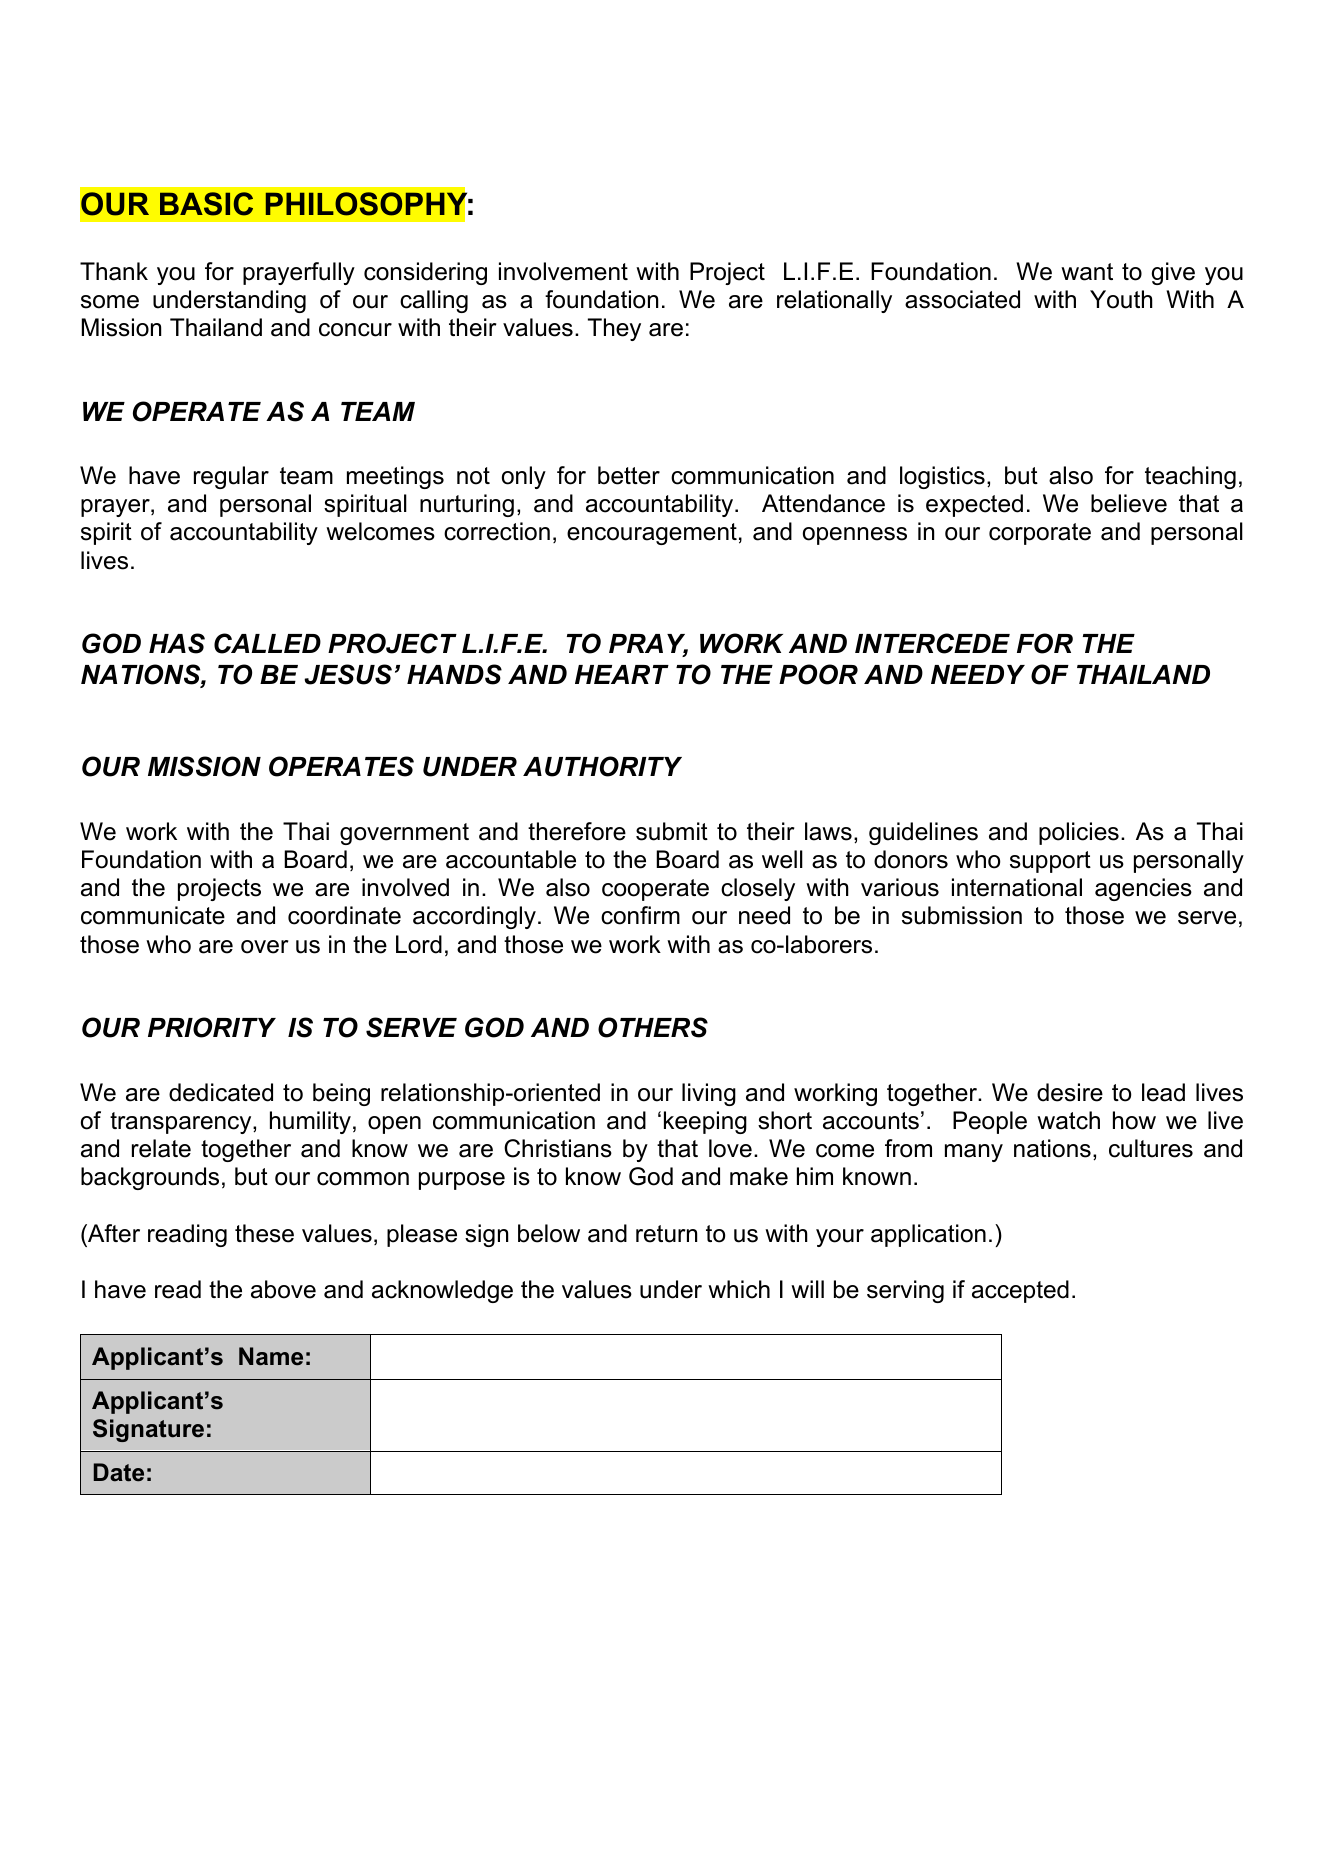  Describe the element at coordinates (1087, 272) in the screenshot. I see `want` at that location.
